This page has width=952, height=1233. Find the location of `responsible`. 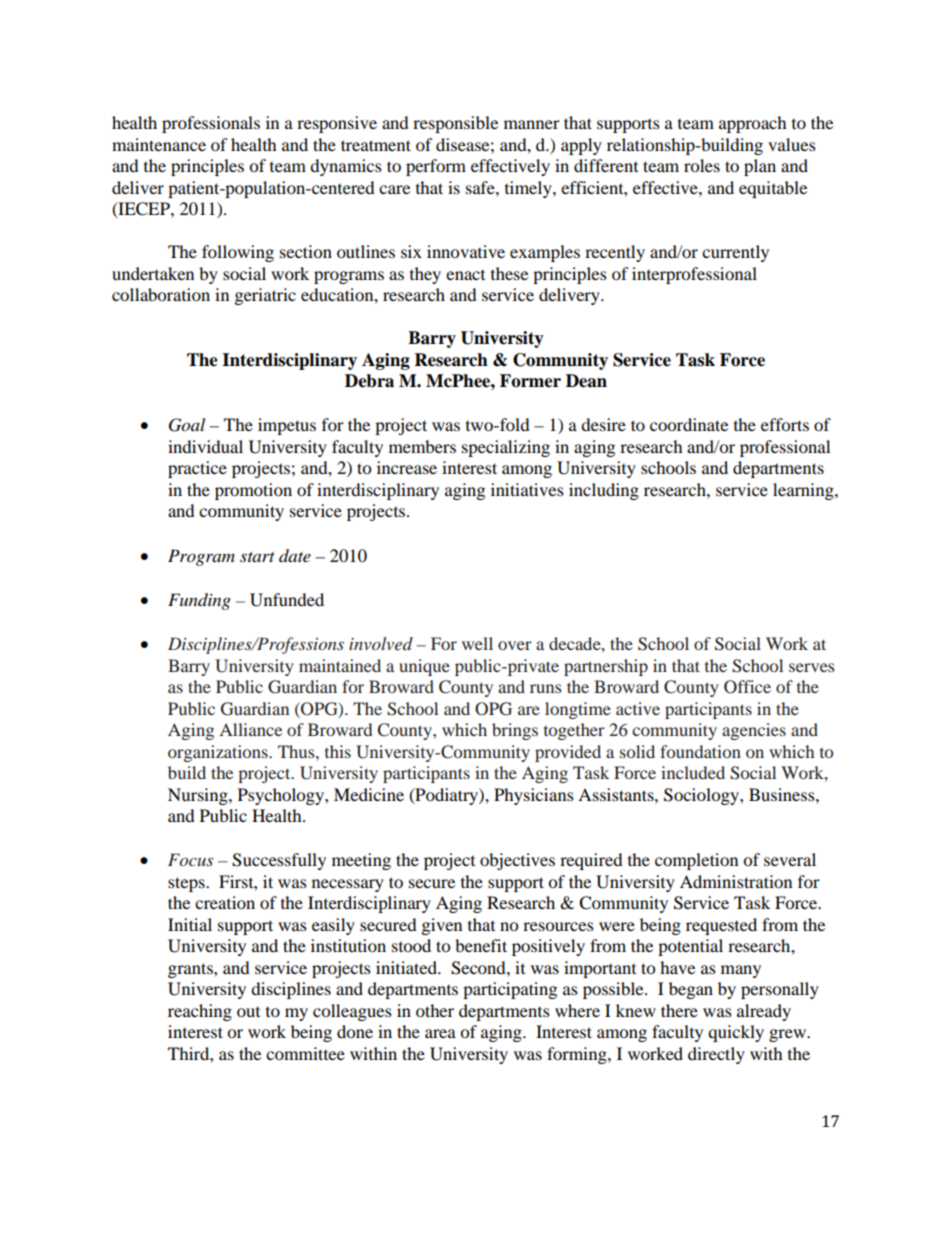

responsible is located at coordinates (455, 124).
